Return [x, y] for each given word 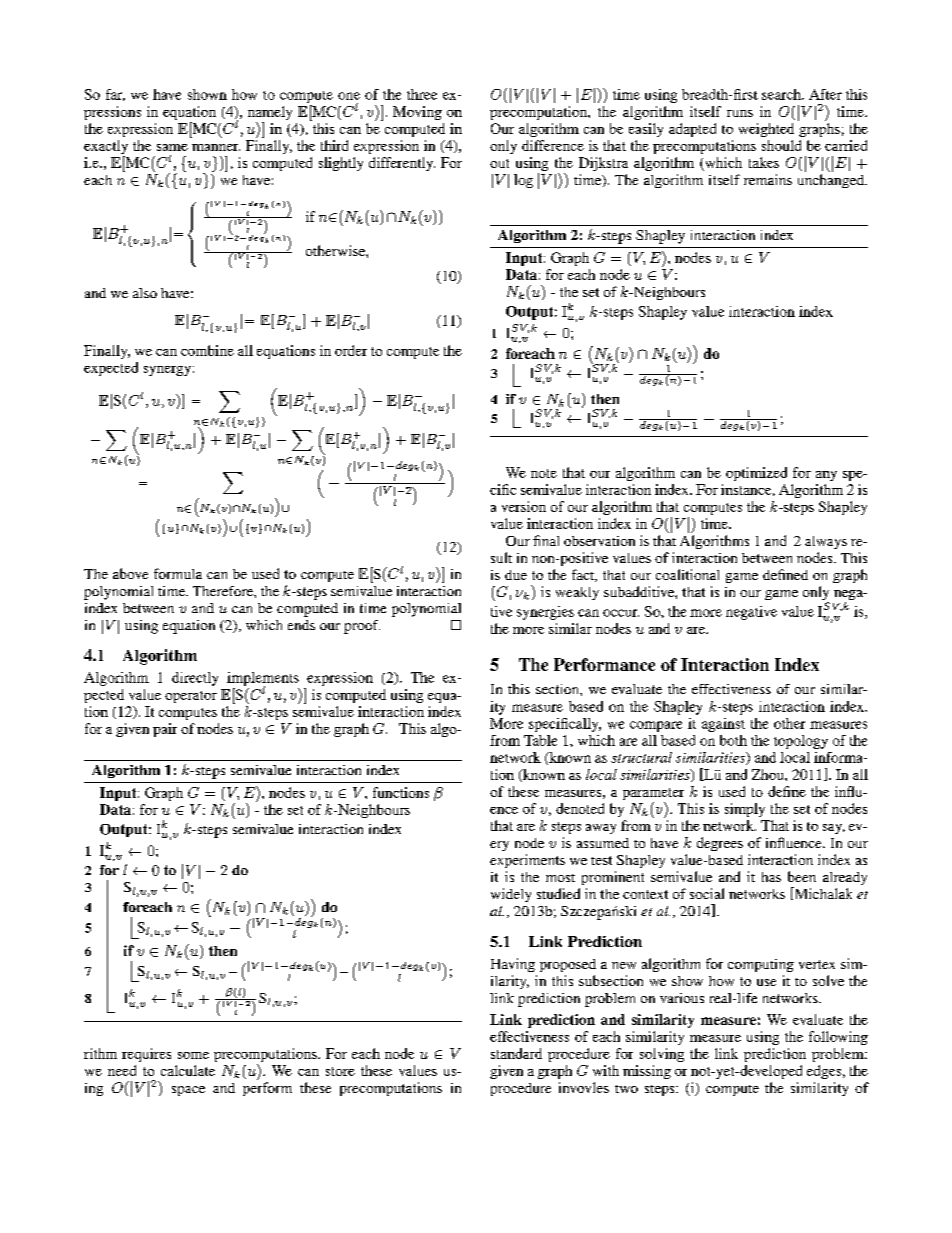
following [838, 1038]
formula [178, 573]
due [516, 575]
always [826, 542]
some [193, 1055]
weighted [766, 130]
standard [516, 1053]
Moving [417, 113]
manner [216, 147]
